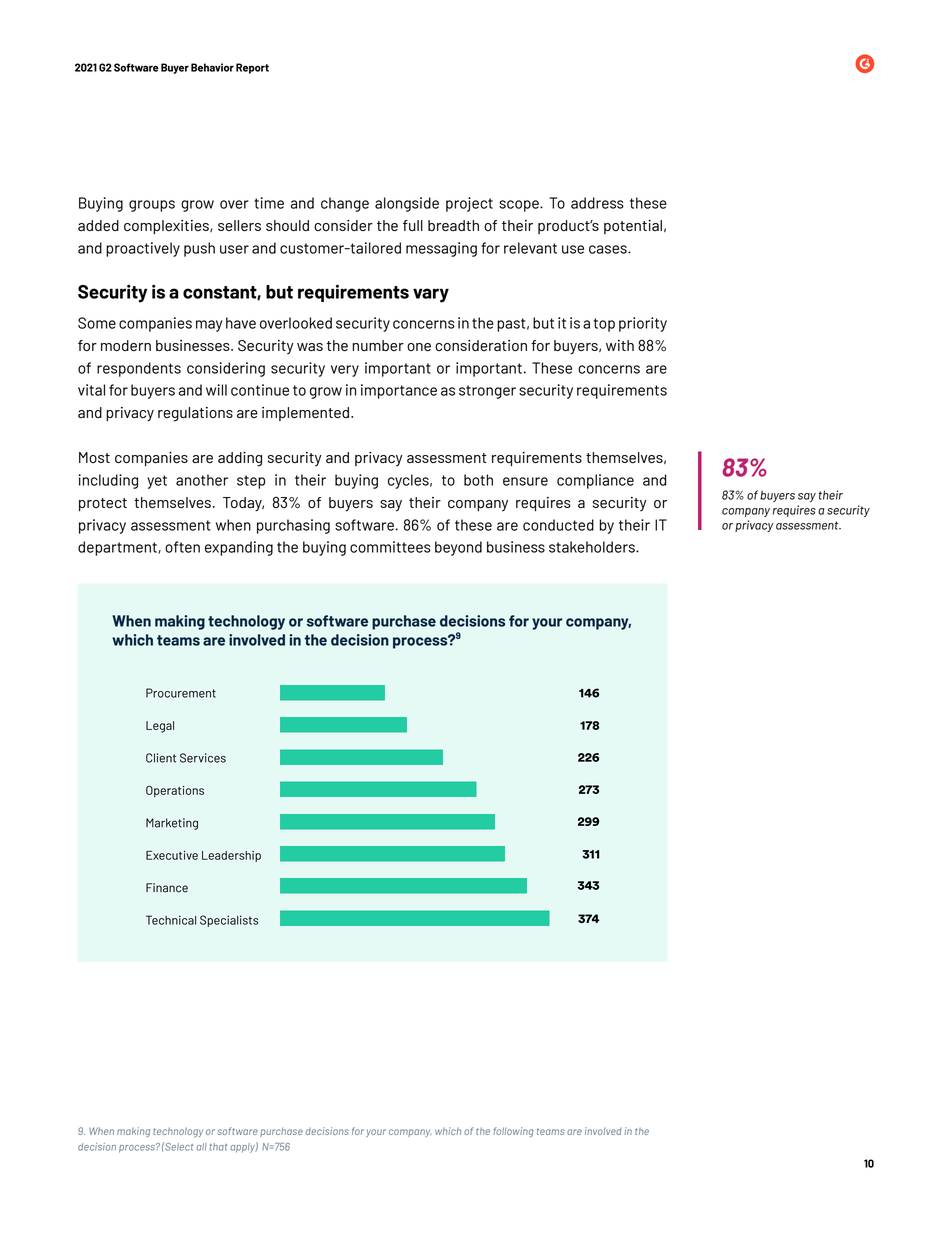  What do you see at coordinates (345, 204) in the screenshot?
I see `change` at bounding box center [345, 204].
